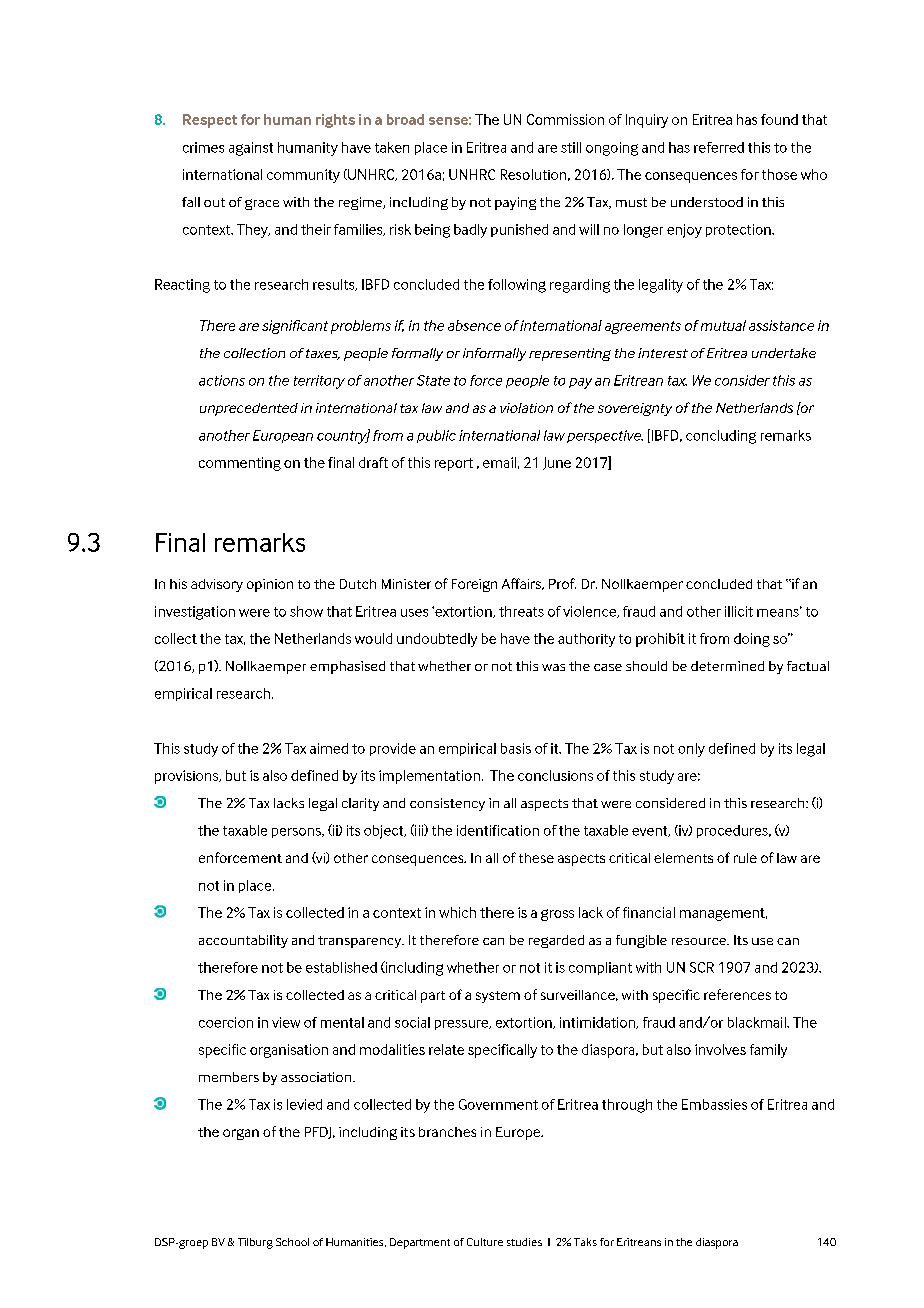 The height and width of the image is (1308, 924). Describe the element at coordinates (292, 1242) in the image. I see `School` at that location.
